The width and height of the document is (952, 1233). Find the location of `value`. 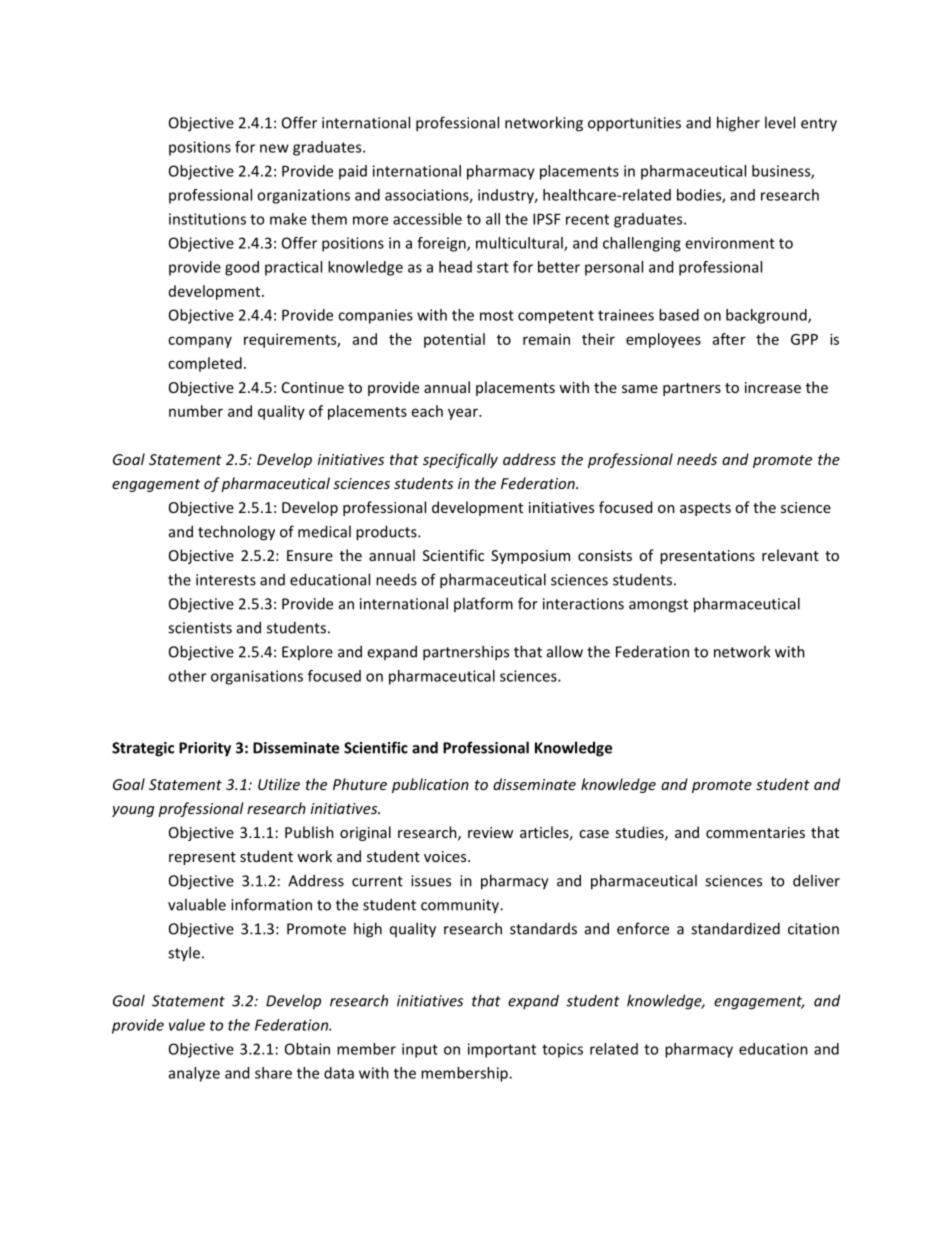

value is located at coordinates (187, 1025).
